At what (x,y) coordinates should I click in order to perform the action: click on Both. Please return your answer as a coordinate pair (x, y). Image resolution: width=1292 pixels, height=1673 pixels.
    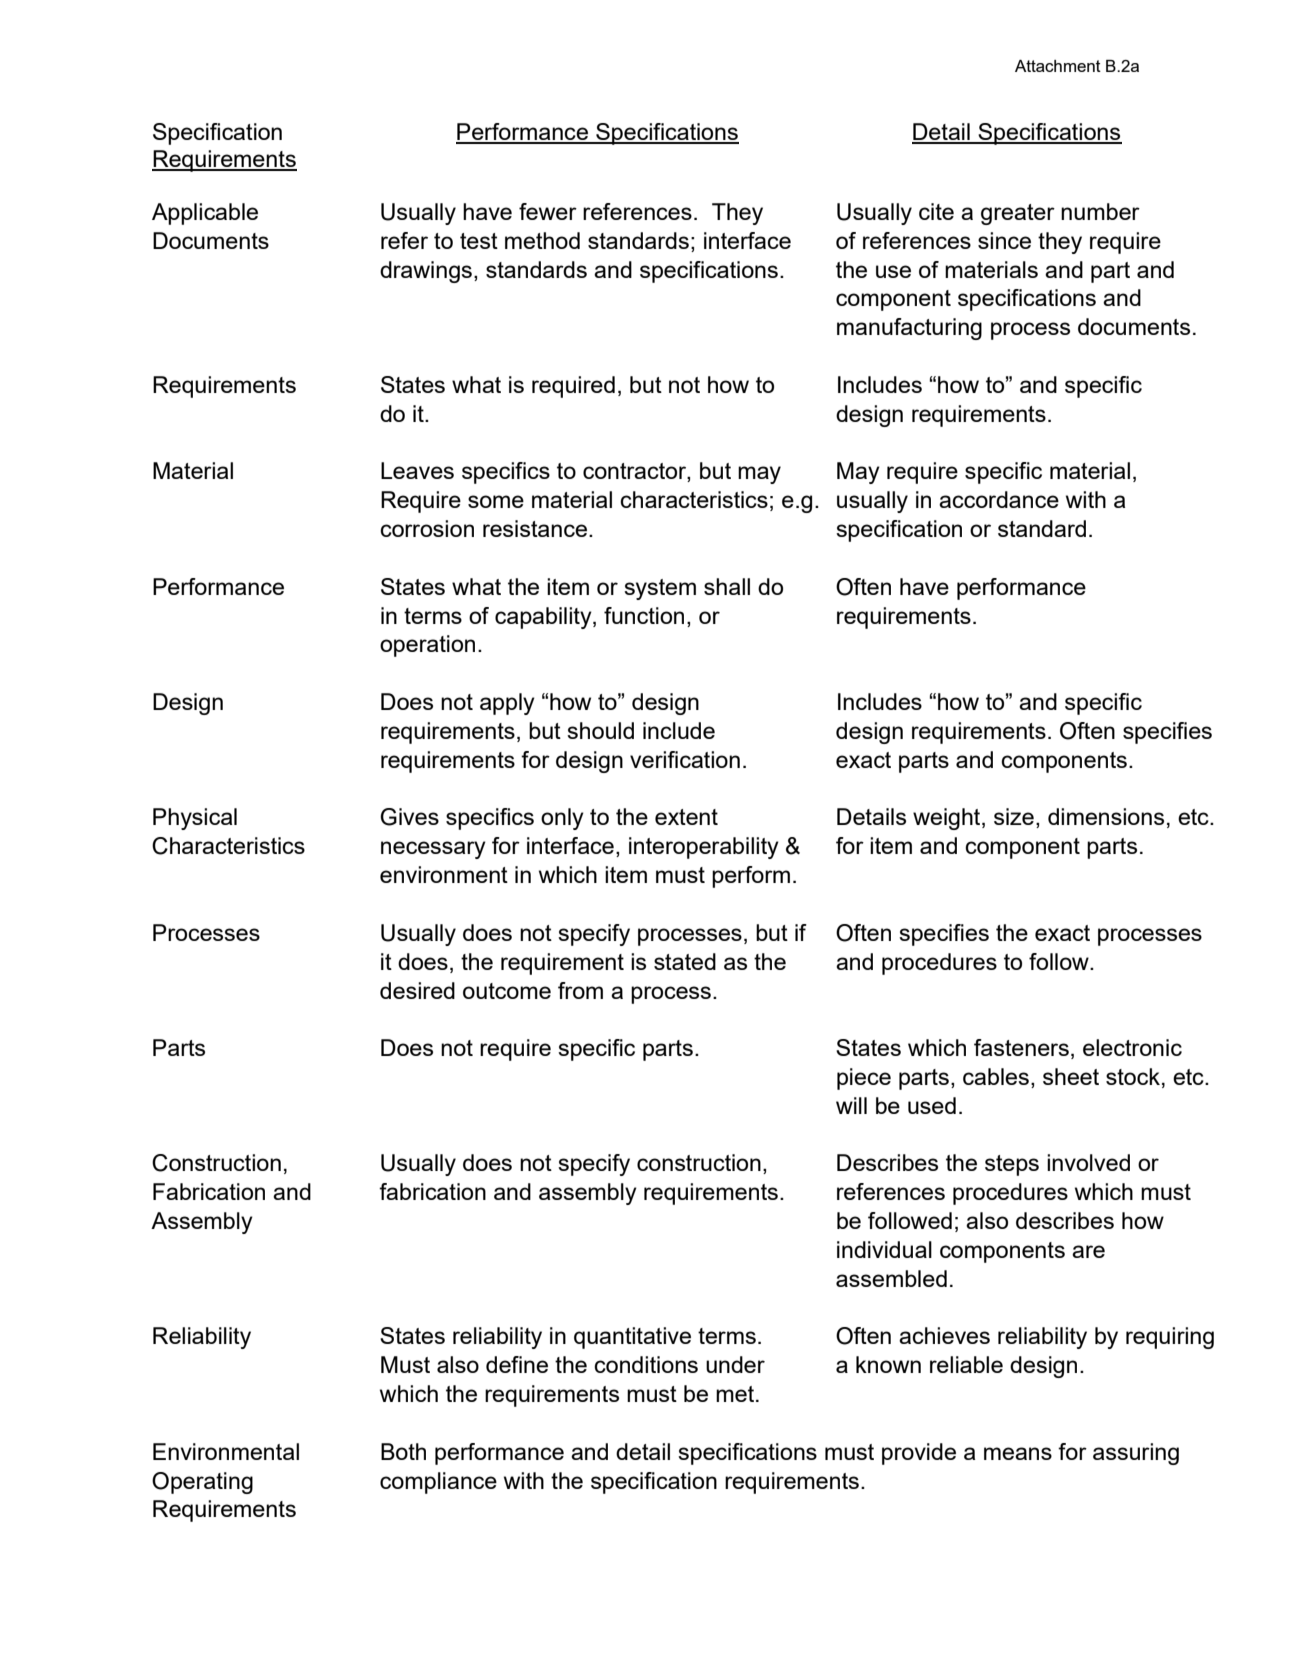
    Looking at the image, I should click on (403, 1451).
